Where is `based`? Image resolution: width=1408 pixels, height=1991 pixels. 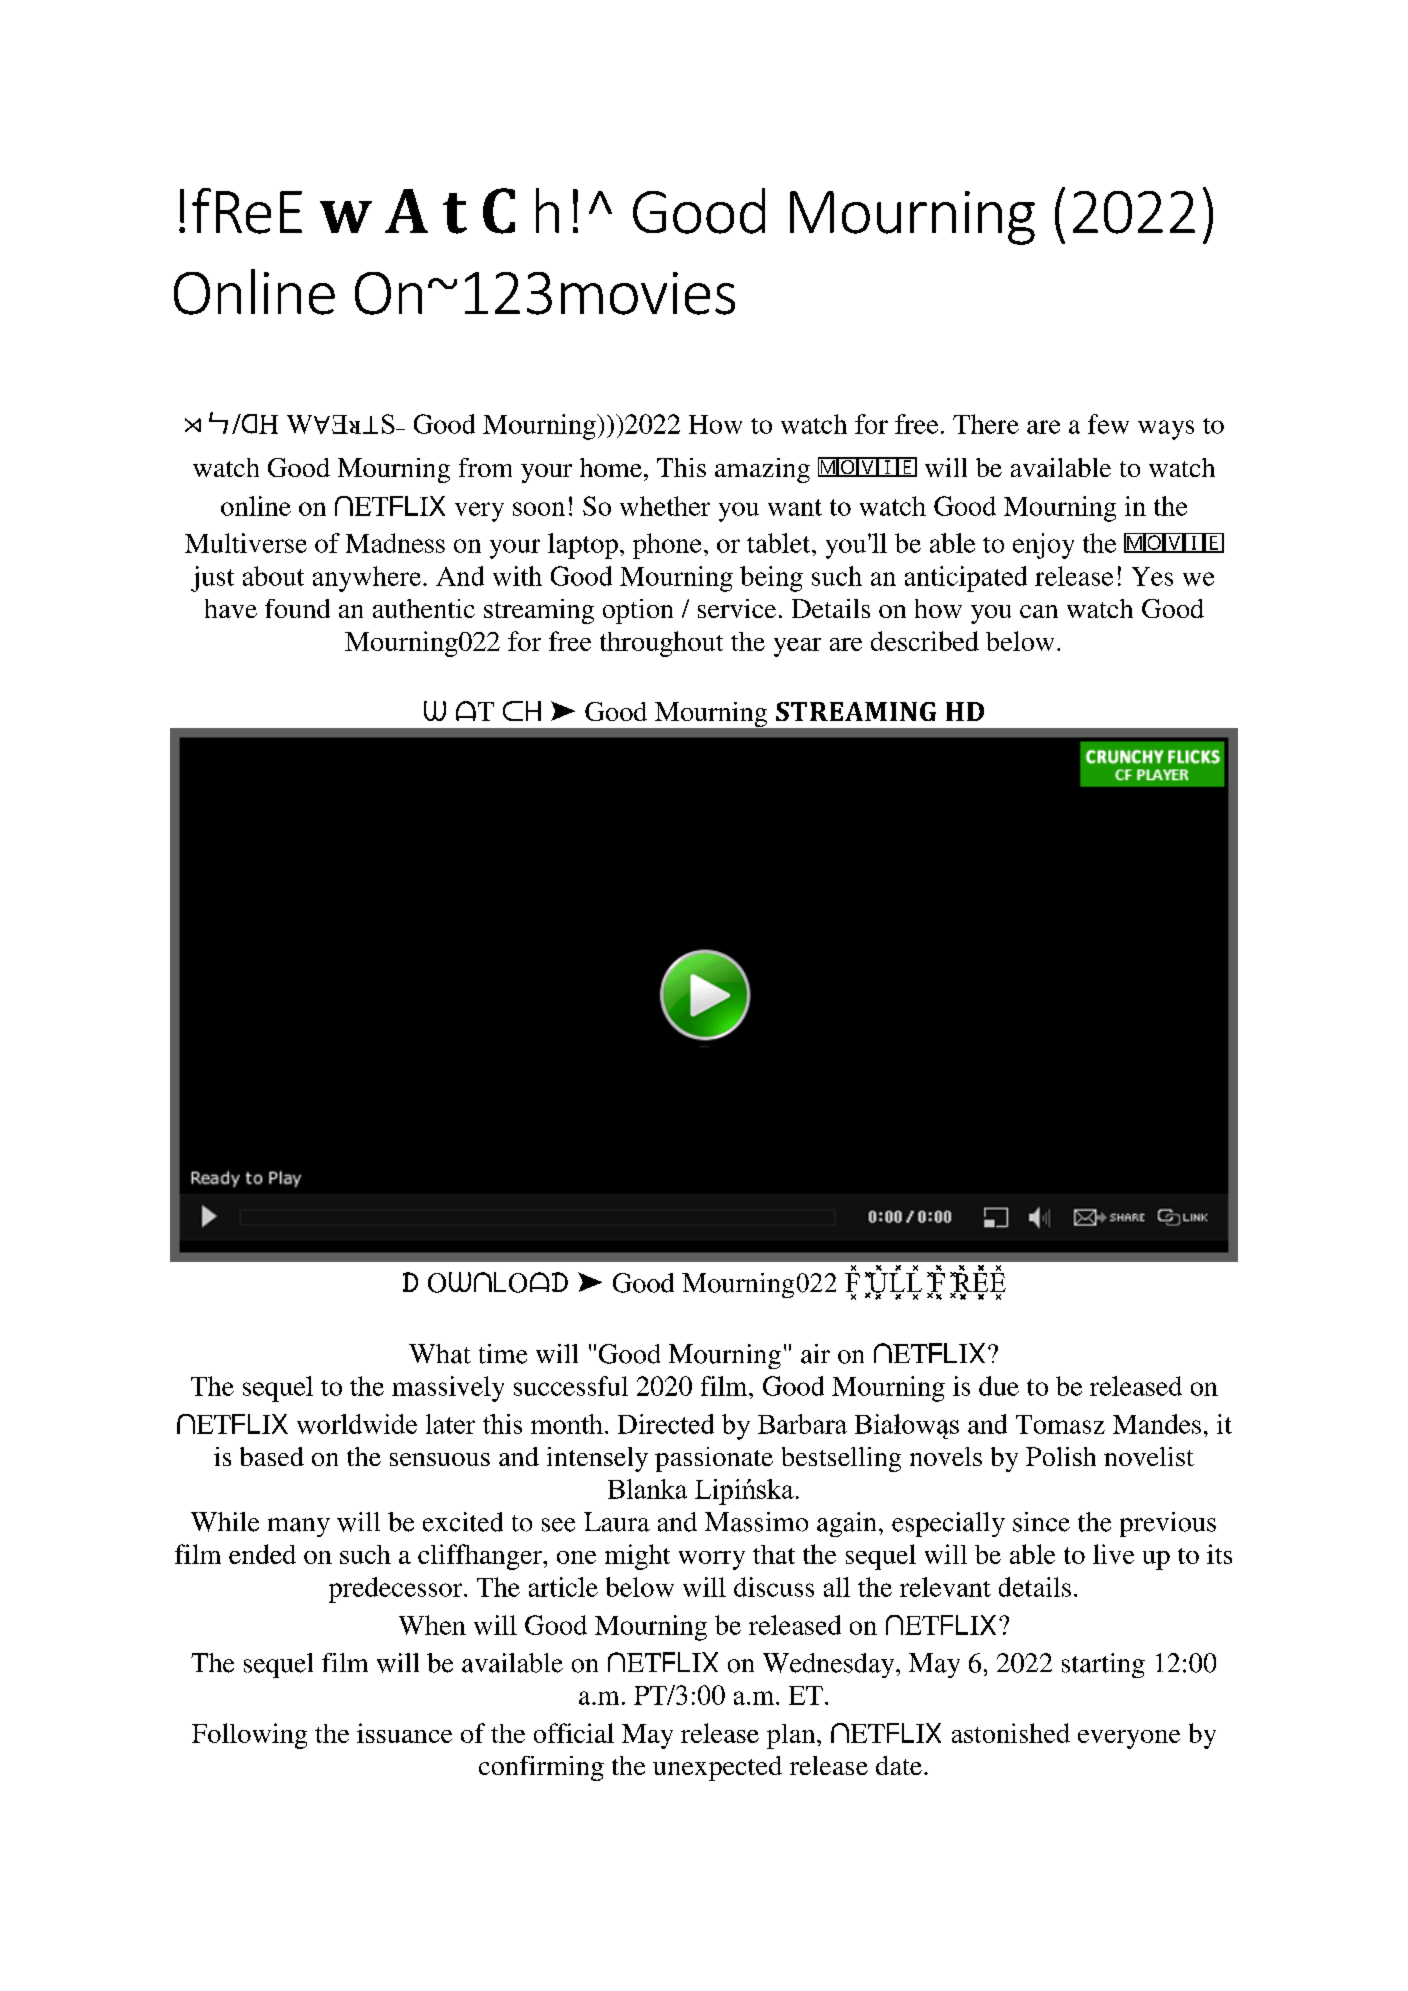
based is located at coordinates (272, 1456).
